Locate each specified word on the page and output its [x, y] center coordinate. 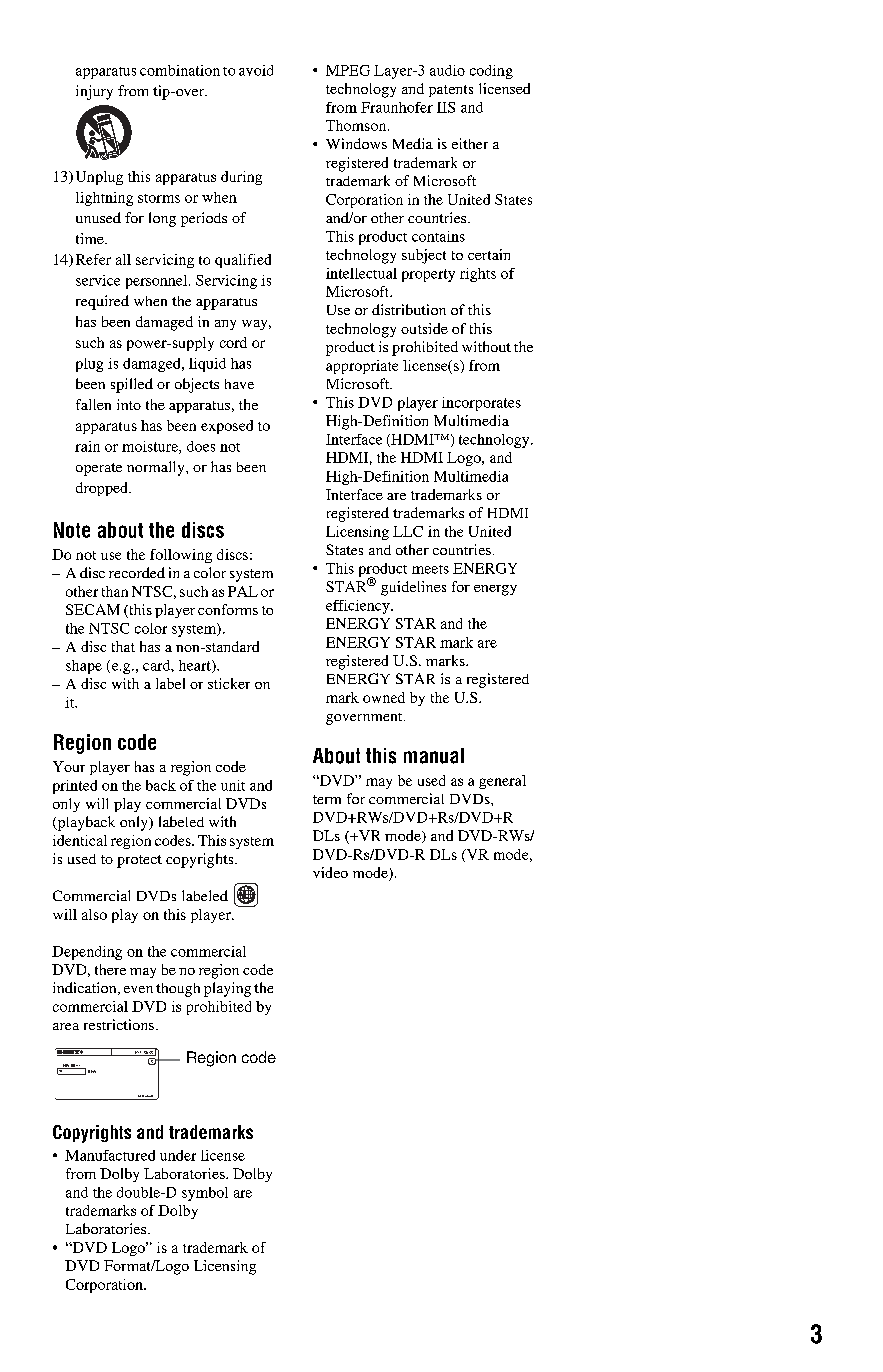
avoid [256, 70]
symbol [205, 1194]
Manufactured [110, 1155]
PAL [243, 591]
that [123, 646]
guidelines [413, 588]
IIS [446, 107]
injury [94, 92]
